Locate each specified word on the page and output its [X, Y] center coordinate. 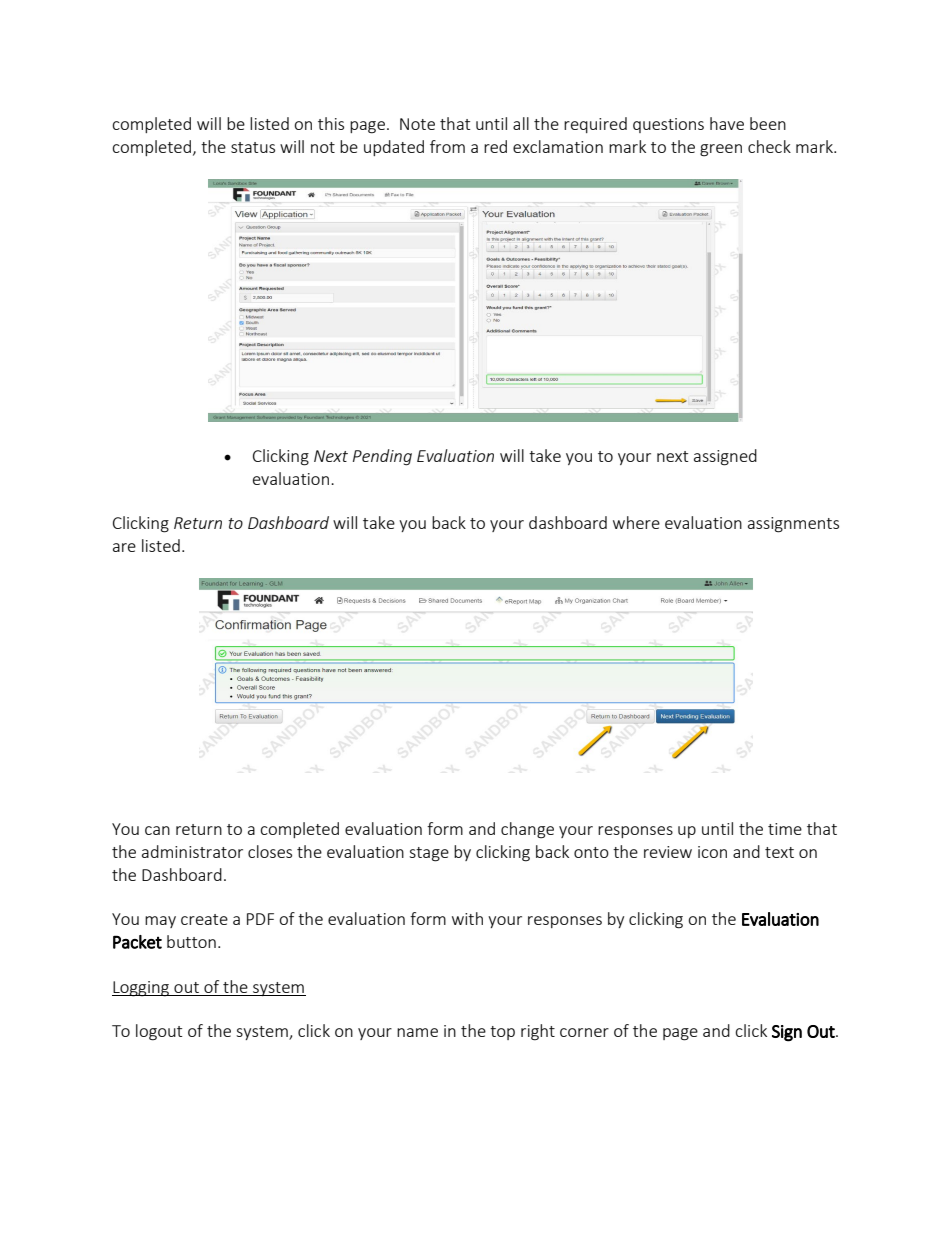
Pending [382, 457]
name [417, 1032]
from [447, 146]
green [721, 150]
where [636, 522]
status [253, 147]
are [124, 547]
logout [159, 1032]
